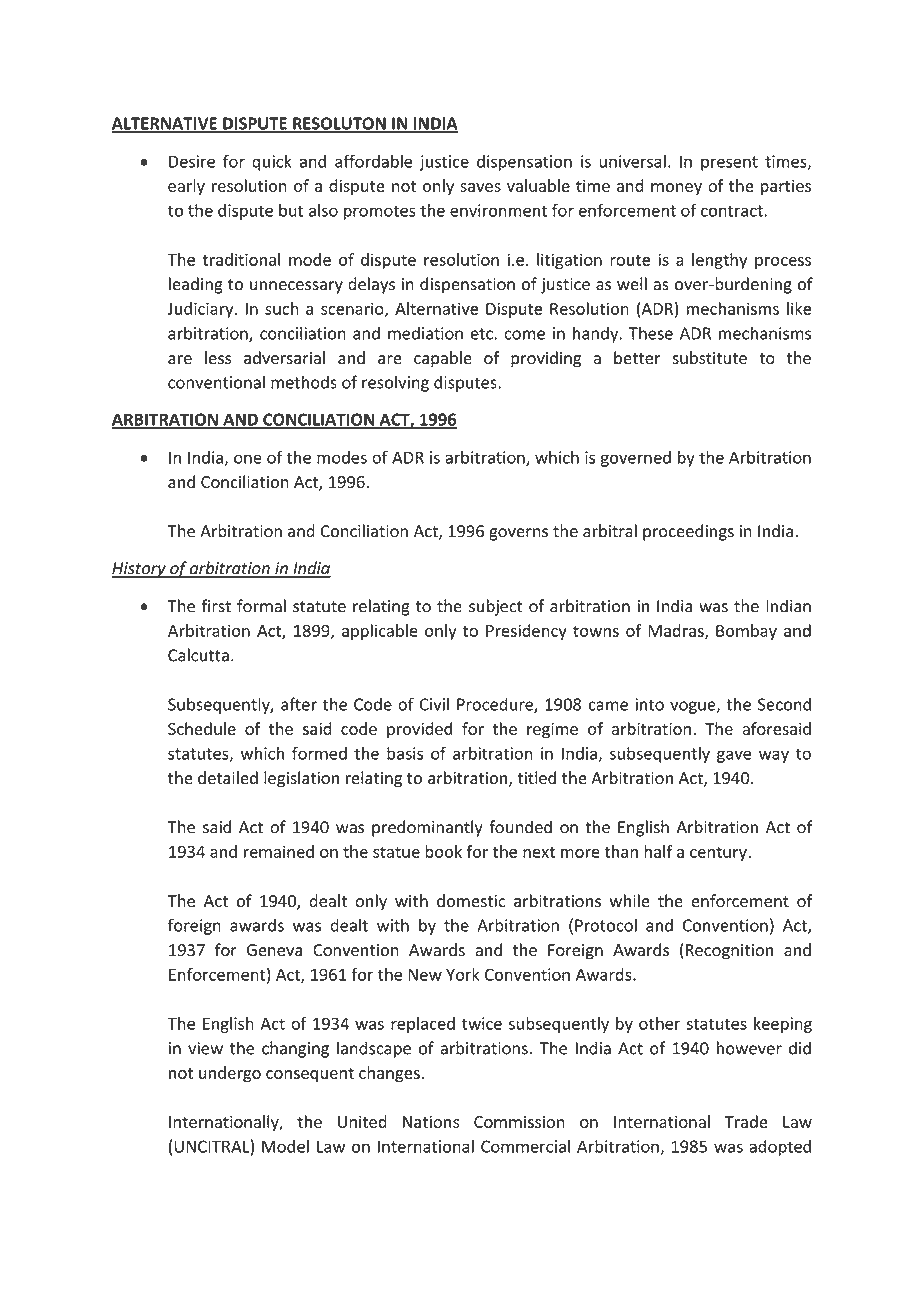  What do you see at coordinates (198, 655) in the page?
I see `Calcutta` at bounding box center [198, 655].
